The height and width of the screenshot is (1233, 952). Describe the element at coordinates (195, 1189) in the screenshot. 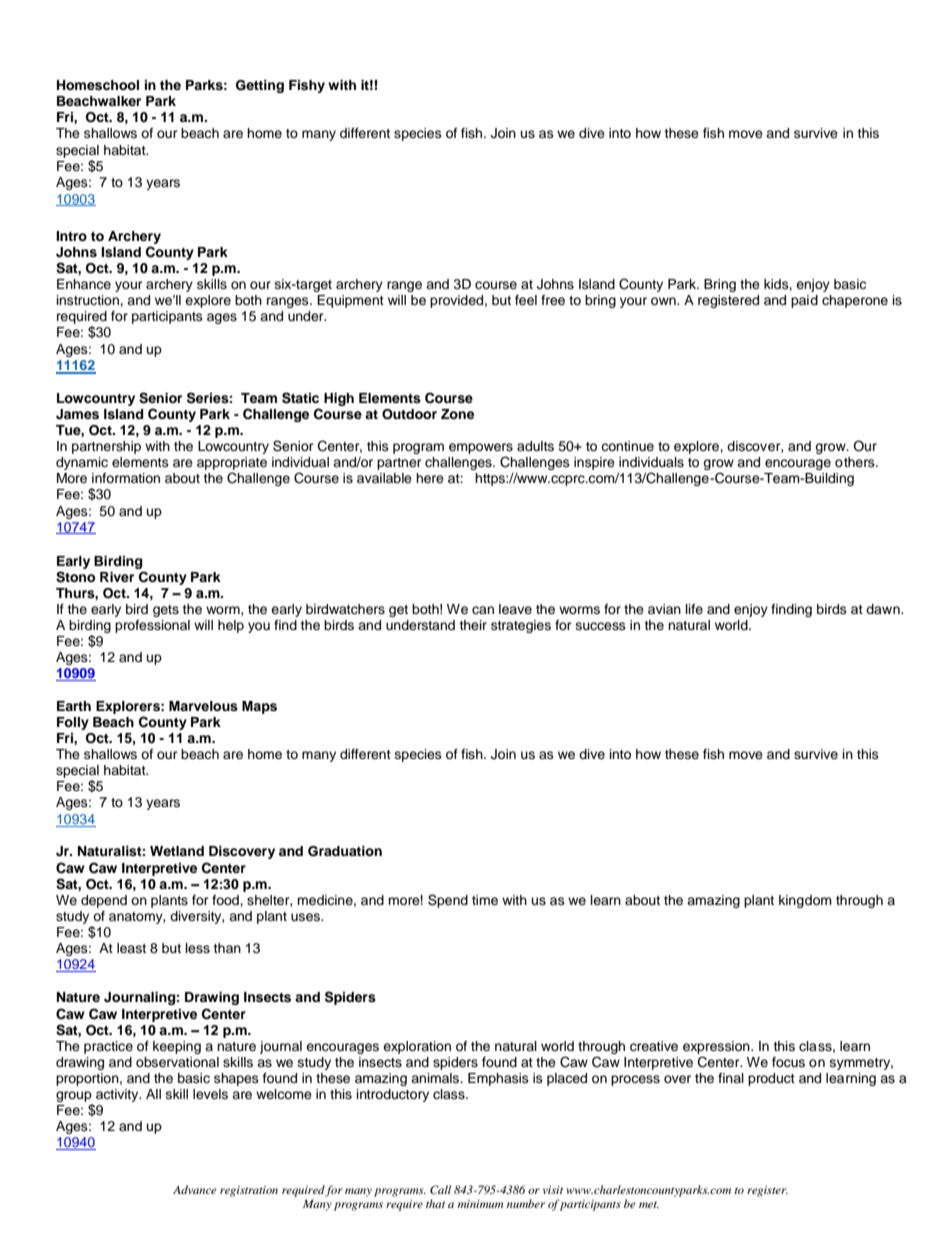

I see `Advance` at that location.
